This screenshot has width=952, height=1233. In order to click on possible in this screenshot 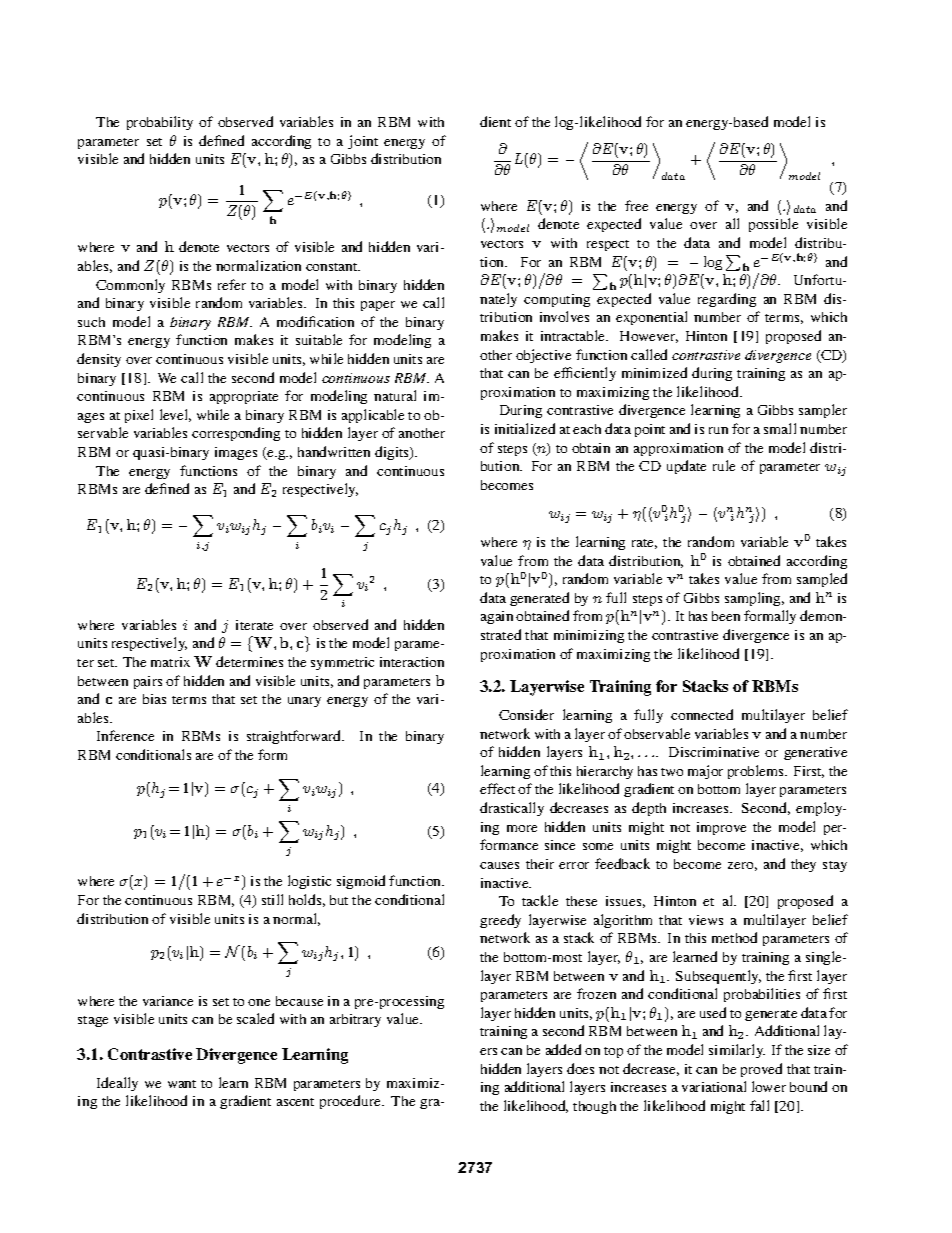, I will do `click(773, 225)`.
